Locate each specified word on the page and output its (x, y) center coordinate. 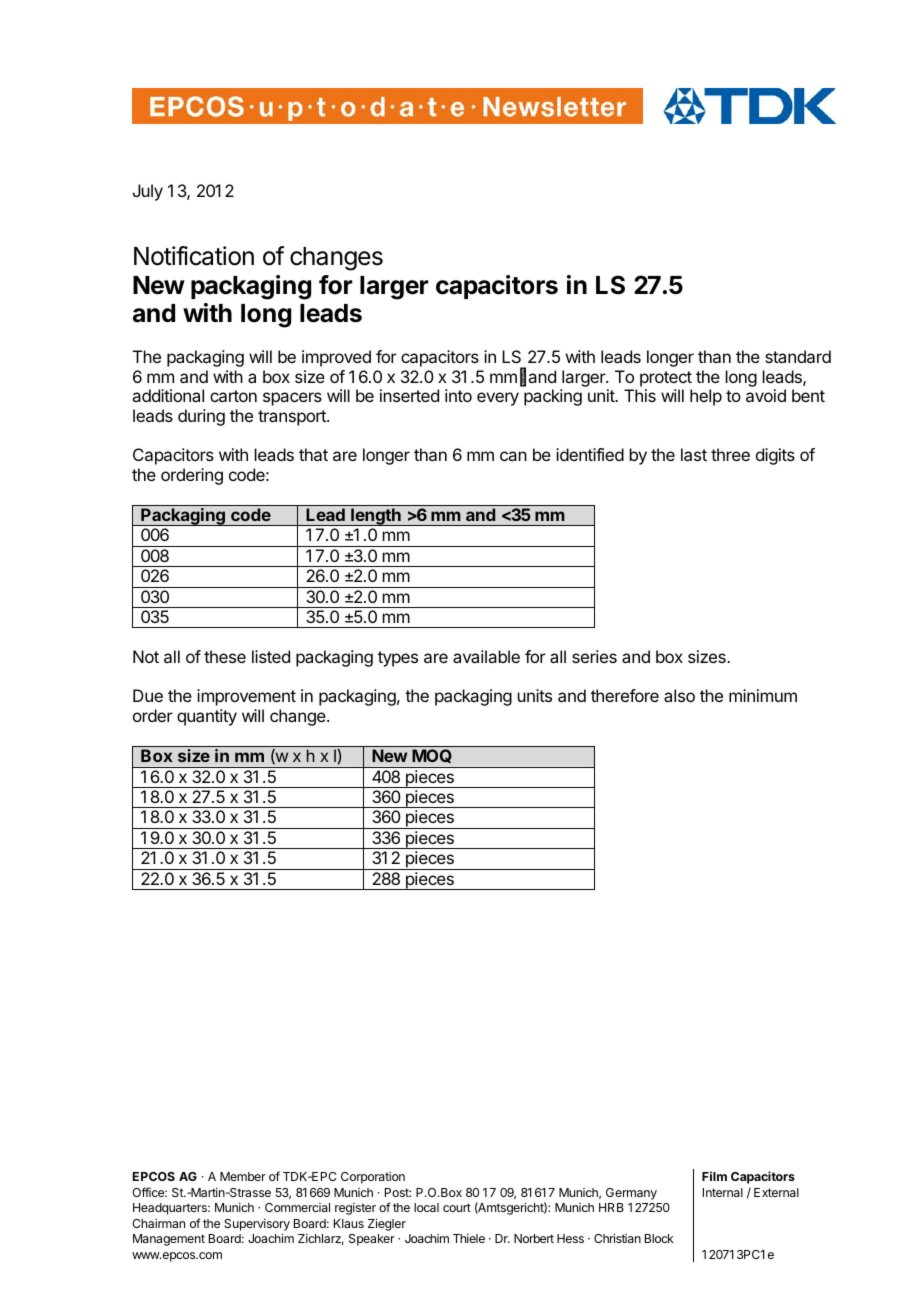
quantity (207, 717)
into (458, 395)
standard (798, 356)
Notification (194, 256)
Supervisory (257, 1225)
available (486, 656)
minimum (763, 695)
